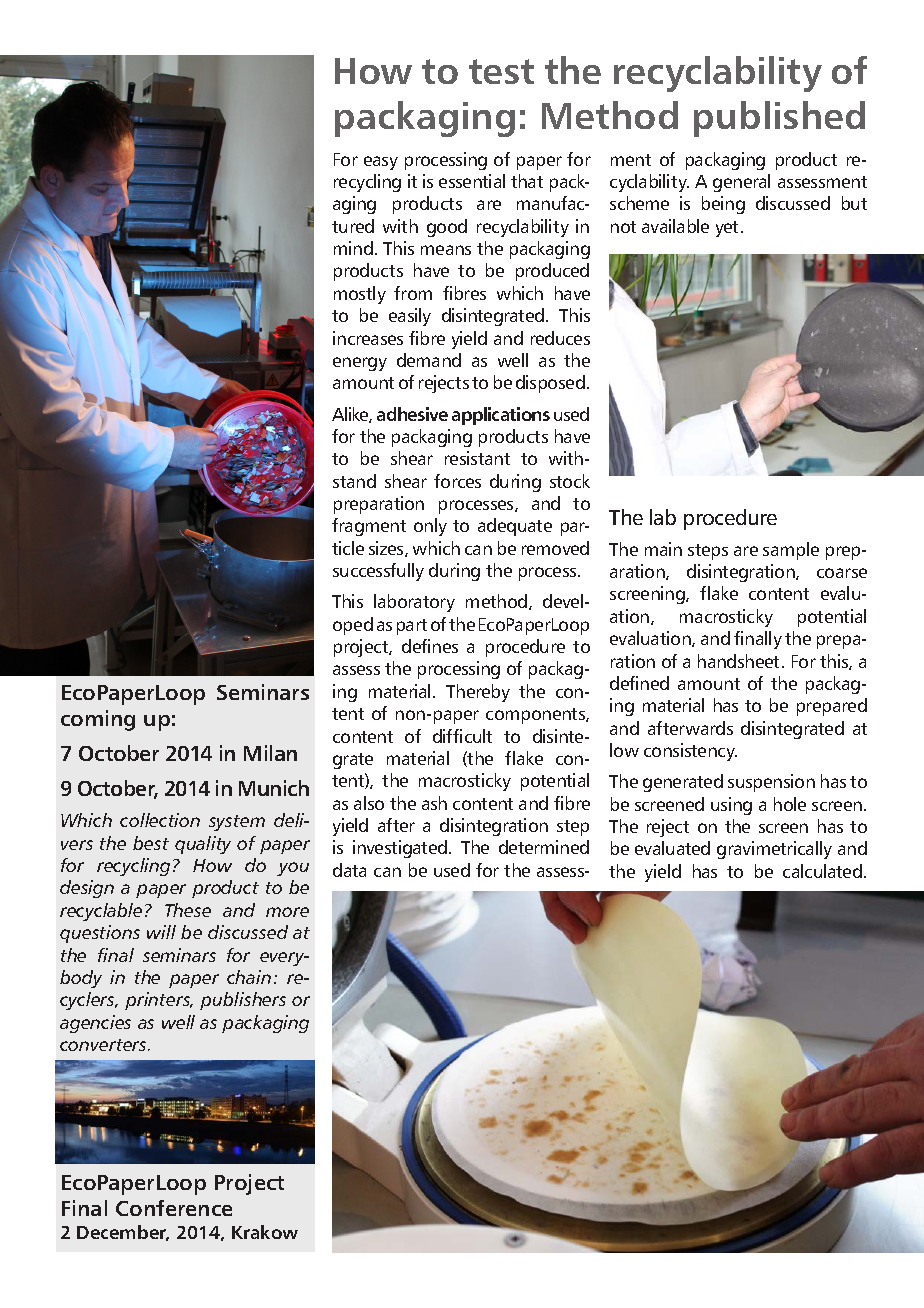 Image resolution: width=924 pixels, height=1308 pixels. What do you see at coordinates (462, 736) in the page?
I see `difficult` at bounding box center [462, 736].
